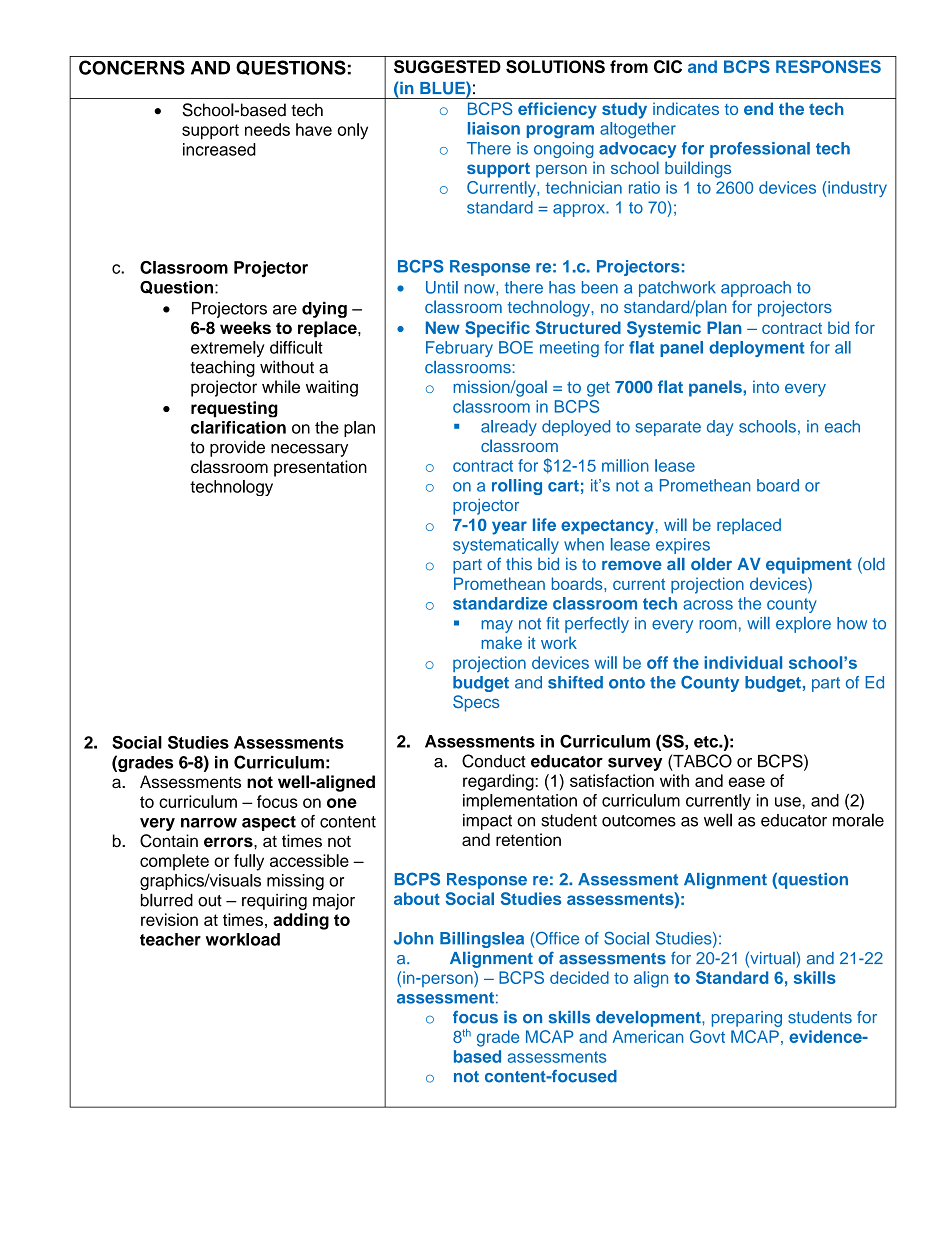 The width and height of the screenshot is (952, 1233). Describe the element at coordinates (237, 448) in the screenshot. I see `provide` at that location.
